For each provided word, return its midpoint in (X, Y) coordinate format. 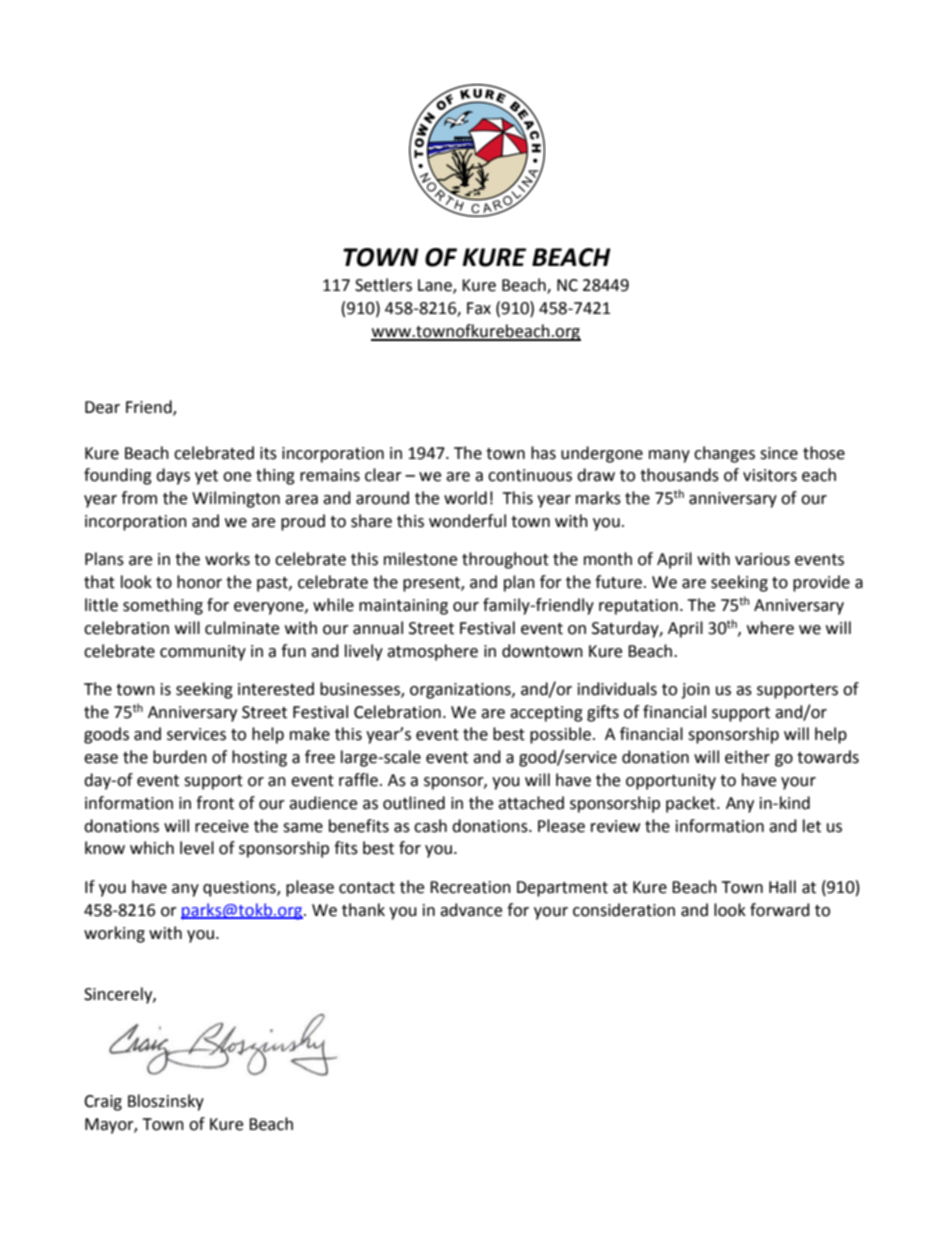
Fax (479, 308)
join (695, 691)
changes (724, 454)
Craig (103, 1103)
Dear (102, 407)
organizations (461, 691)
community (203, 653)
